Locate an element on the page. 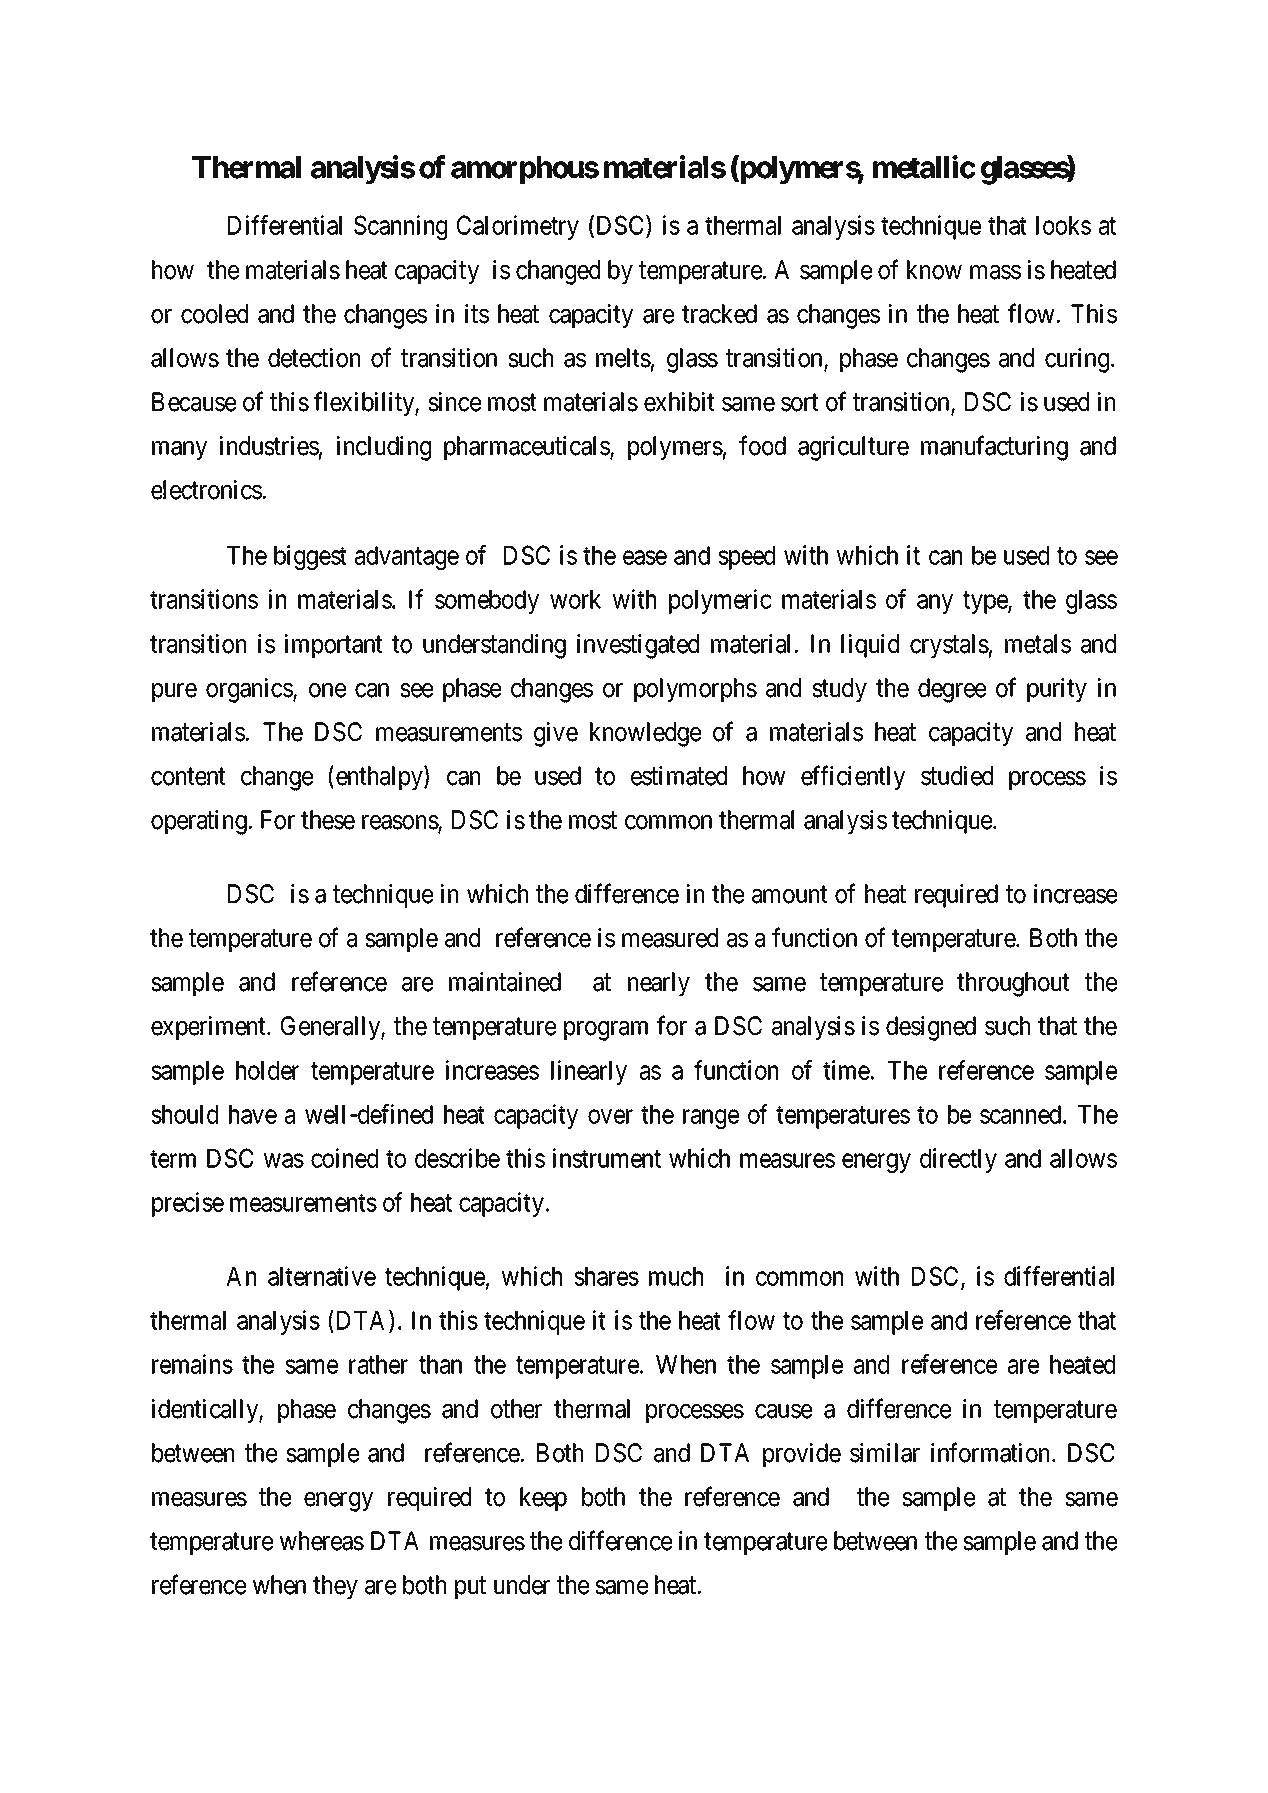 The width and height of the page is (1268, 1793). keep is located at coordinates (543, 1499).
